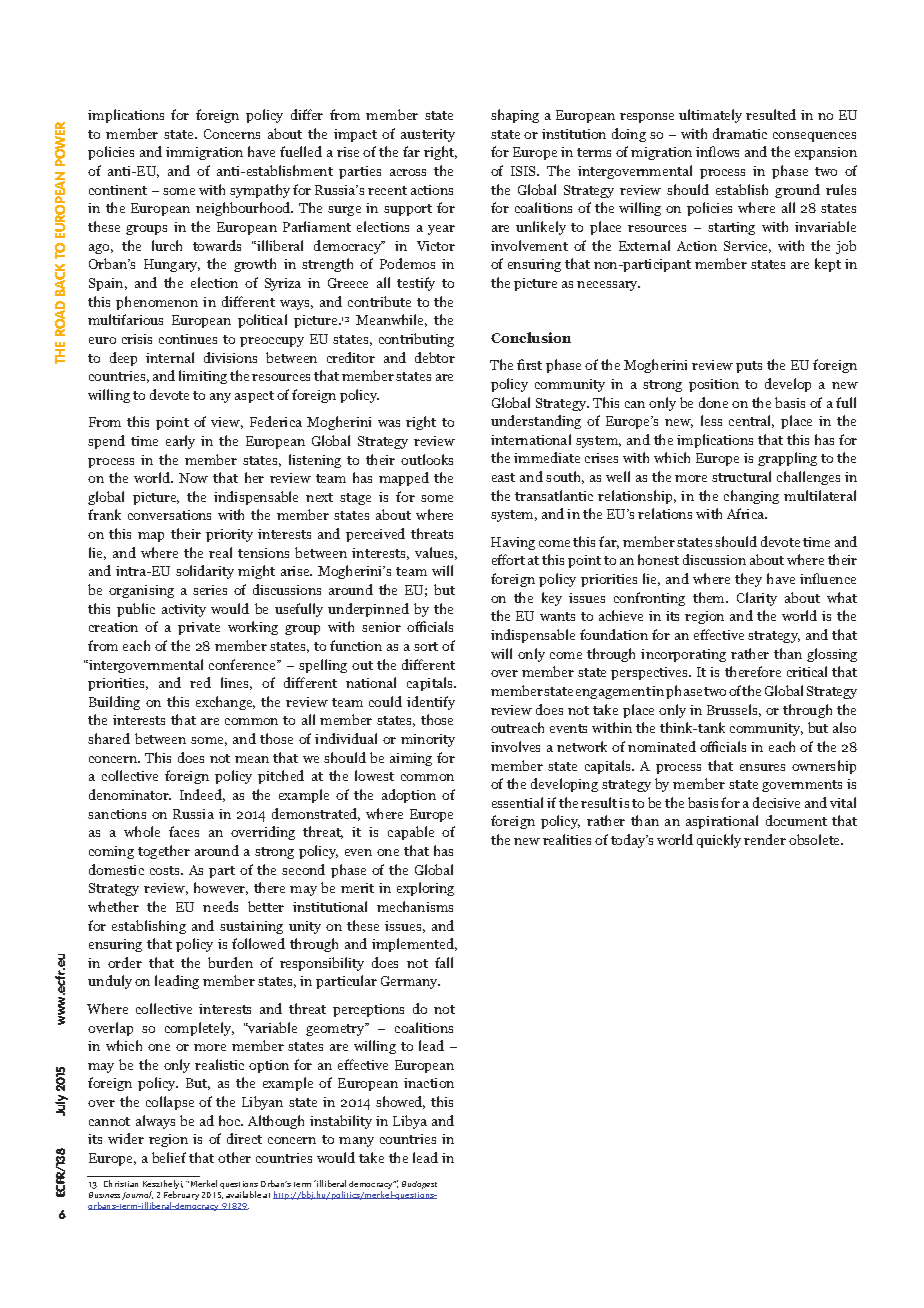 The width and height of the page is (924, 1308). What do you see at coordinates (740, 133) in the page?
I see `dramatic` at bounding box center [740, 133].
